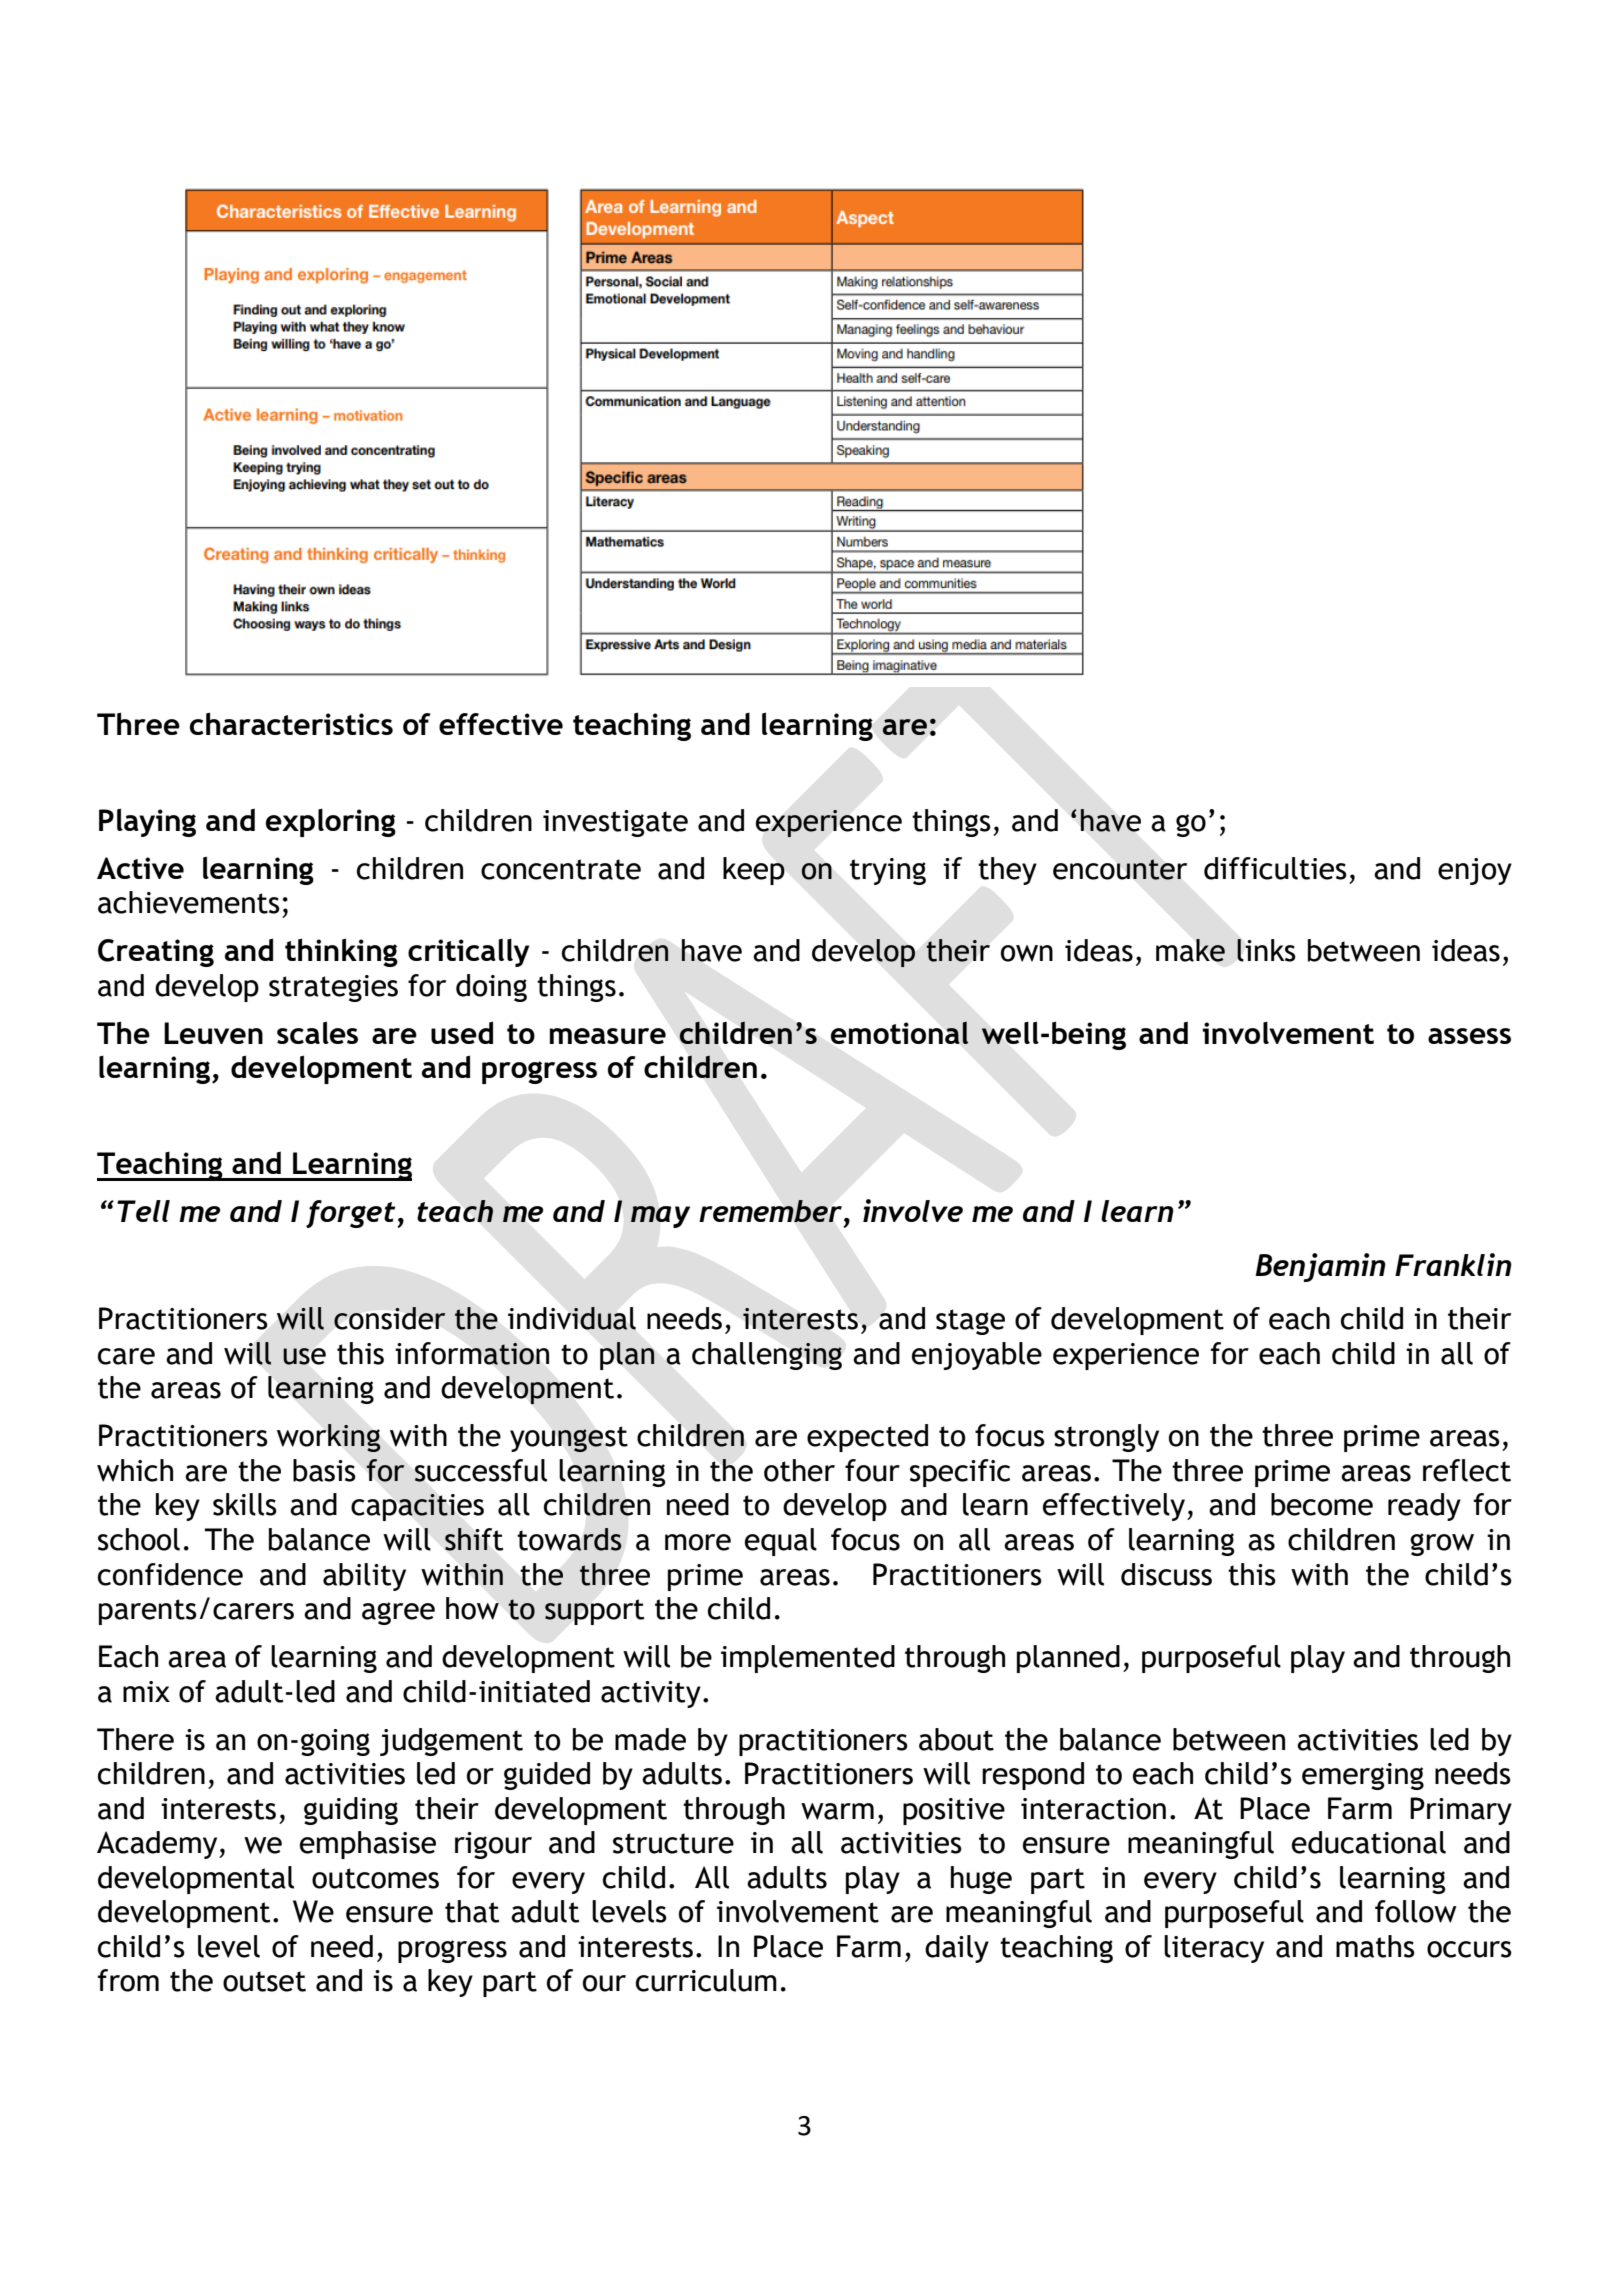  What do you see at coordinates (264, 1981) in the screenshot?
I see `outset` at bounding box center [264, 1981].
